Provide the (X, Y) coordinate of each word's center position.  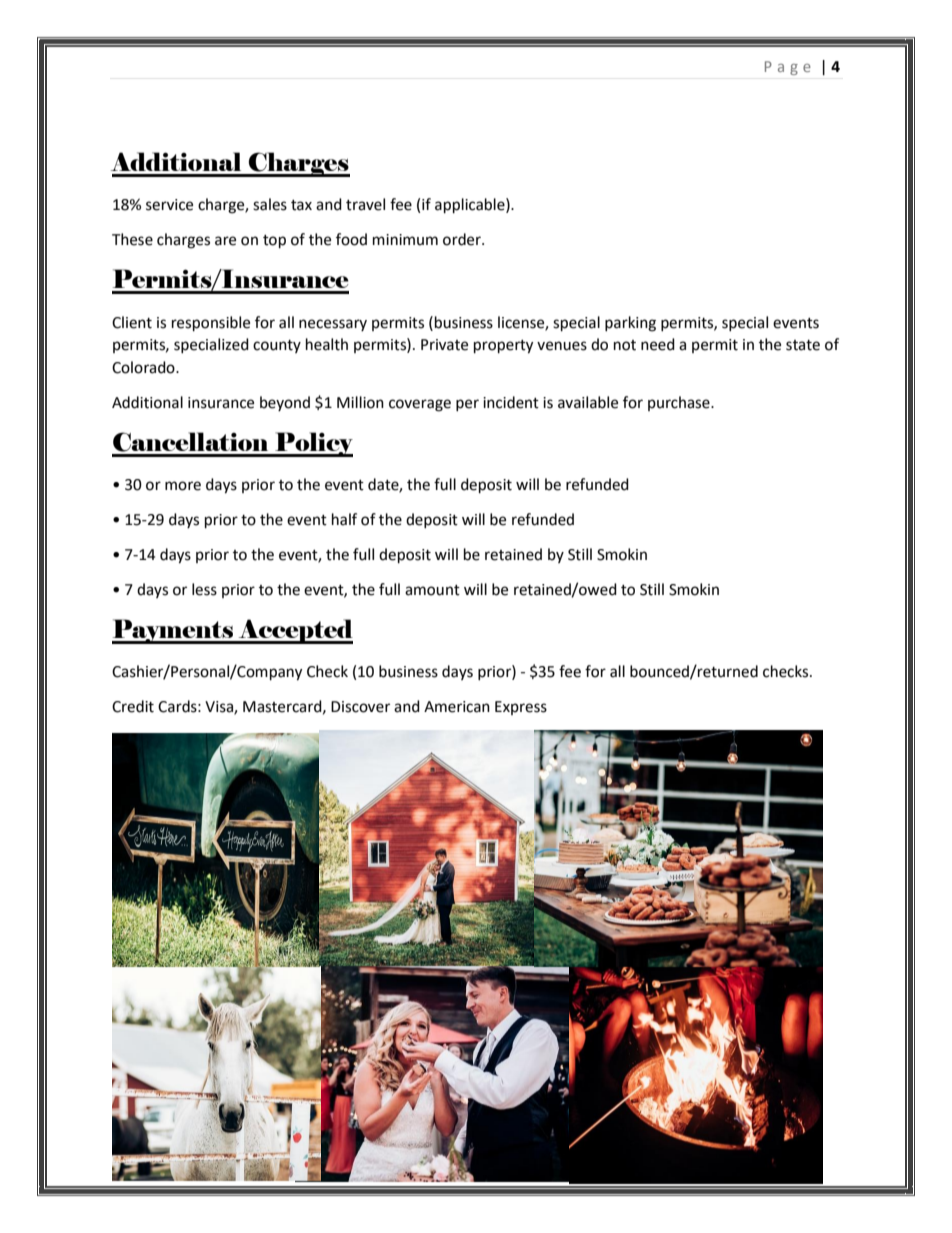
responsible (211, 324)
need (658, 344)
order (463, 239)
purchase (680, 403)
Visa (220, 707)
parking (630, 324)
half (344, 519)
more (183, 486)
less (204, 589)
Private (444, 345)
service (169, 205)
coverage (420, 405)
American (457, 707)
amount (432, 590)
